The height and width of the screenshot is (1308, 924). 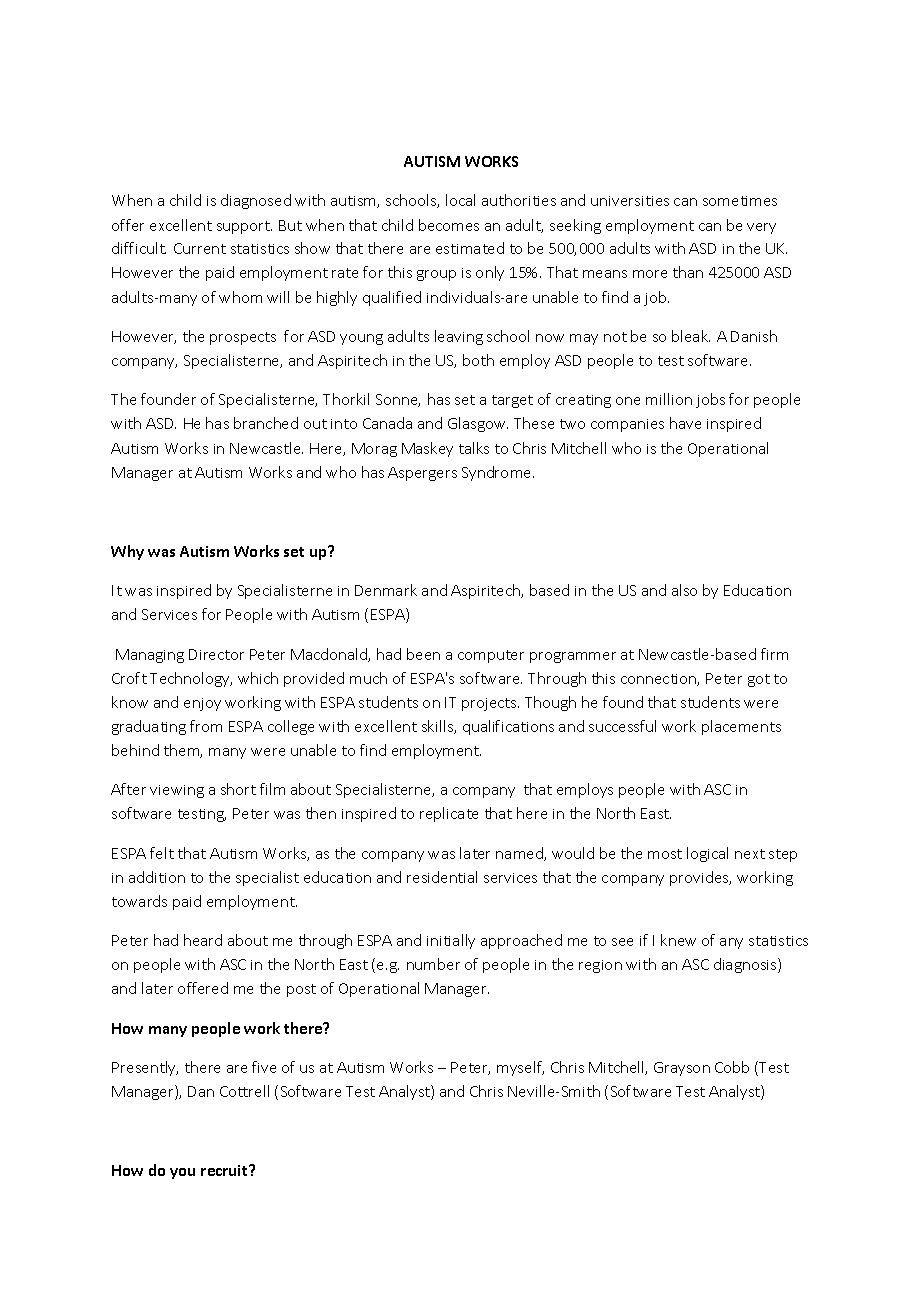 What do you see at coordinates (707, 854) in the screenshot?
I see `logical` at bounding box center [707, 854].
